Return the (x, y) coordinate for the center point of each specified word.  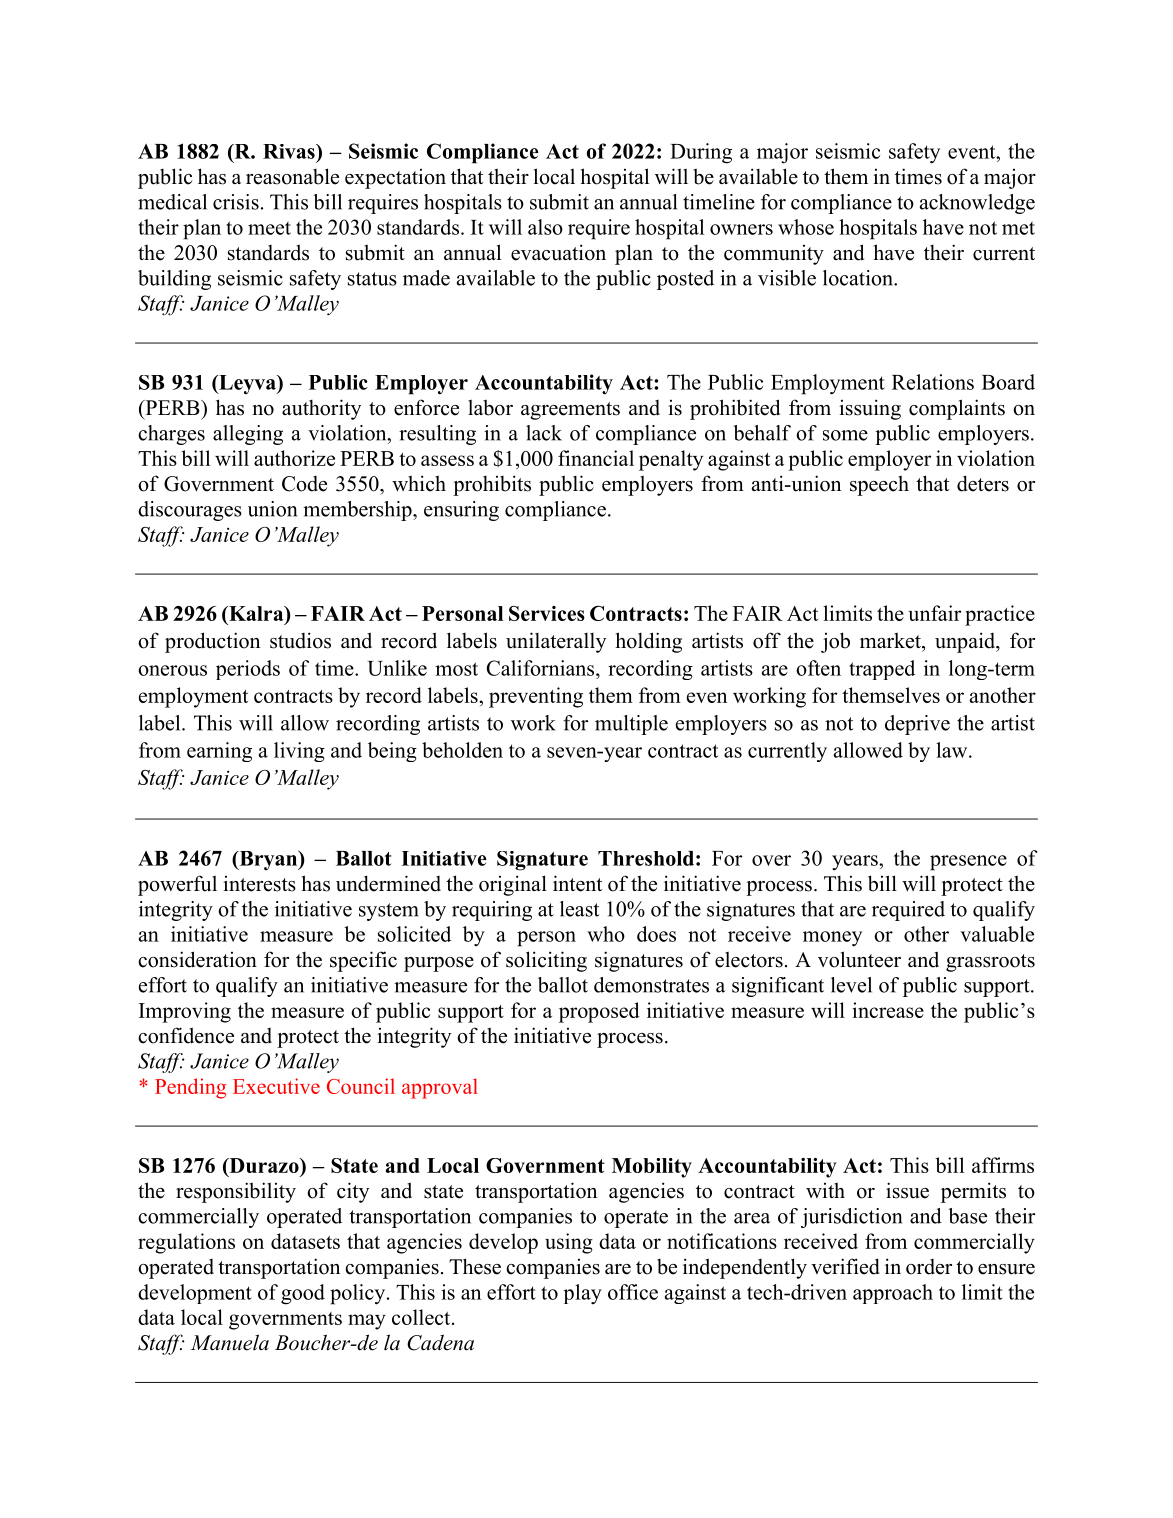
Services (547, 613)
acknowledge (977, 204)
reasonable (292, 176)
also (545, 227)
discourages (190, 511)
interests (259, 884)
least (579, 909)
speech (879, 485)
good (303, 1294)
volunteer (859, 959)
